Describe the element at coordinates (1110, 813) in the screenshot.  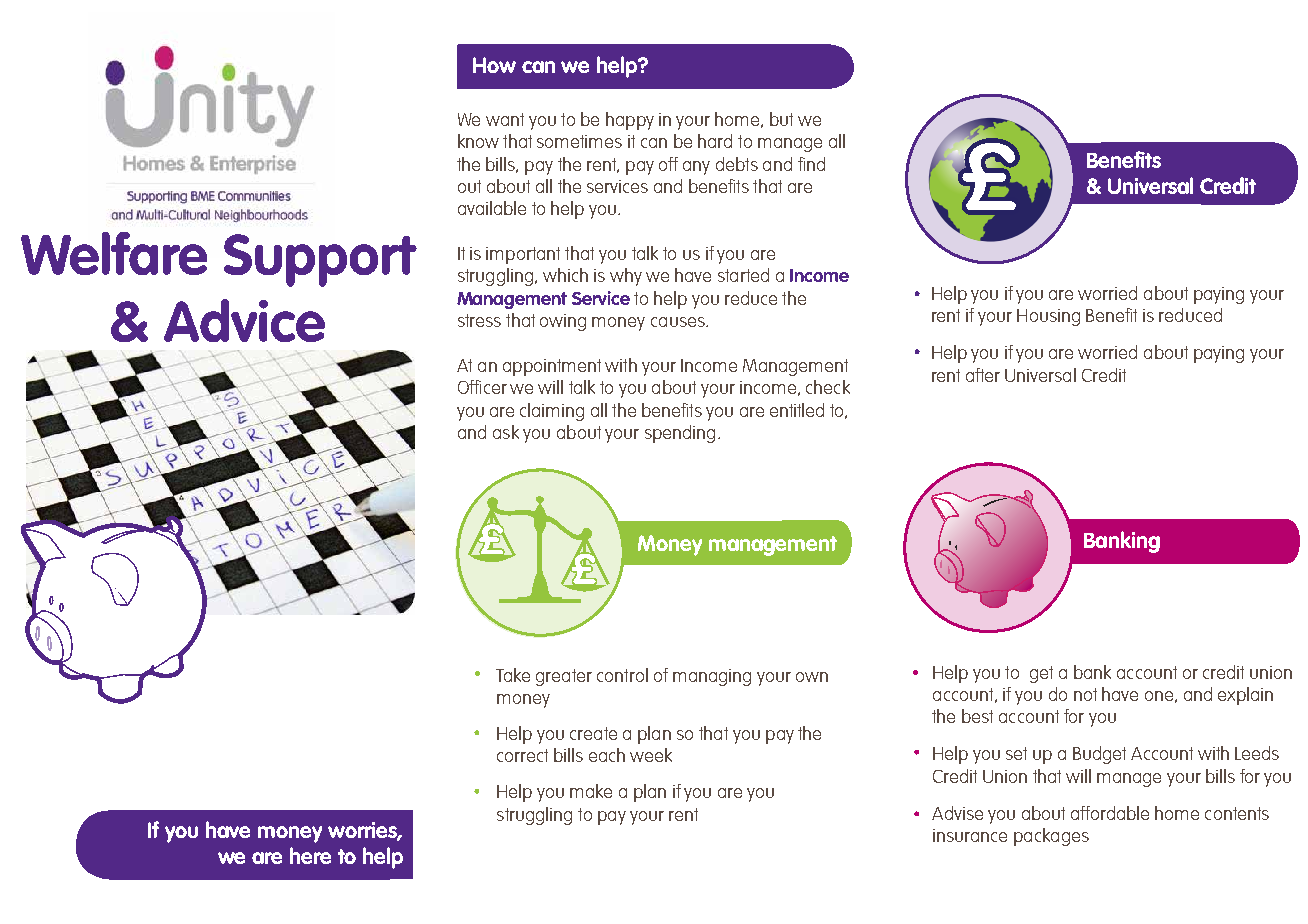
I see `affordable` at that location.
